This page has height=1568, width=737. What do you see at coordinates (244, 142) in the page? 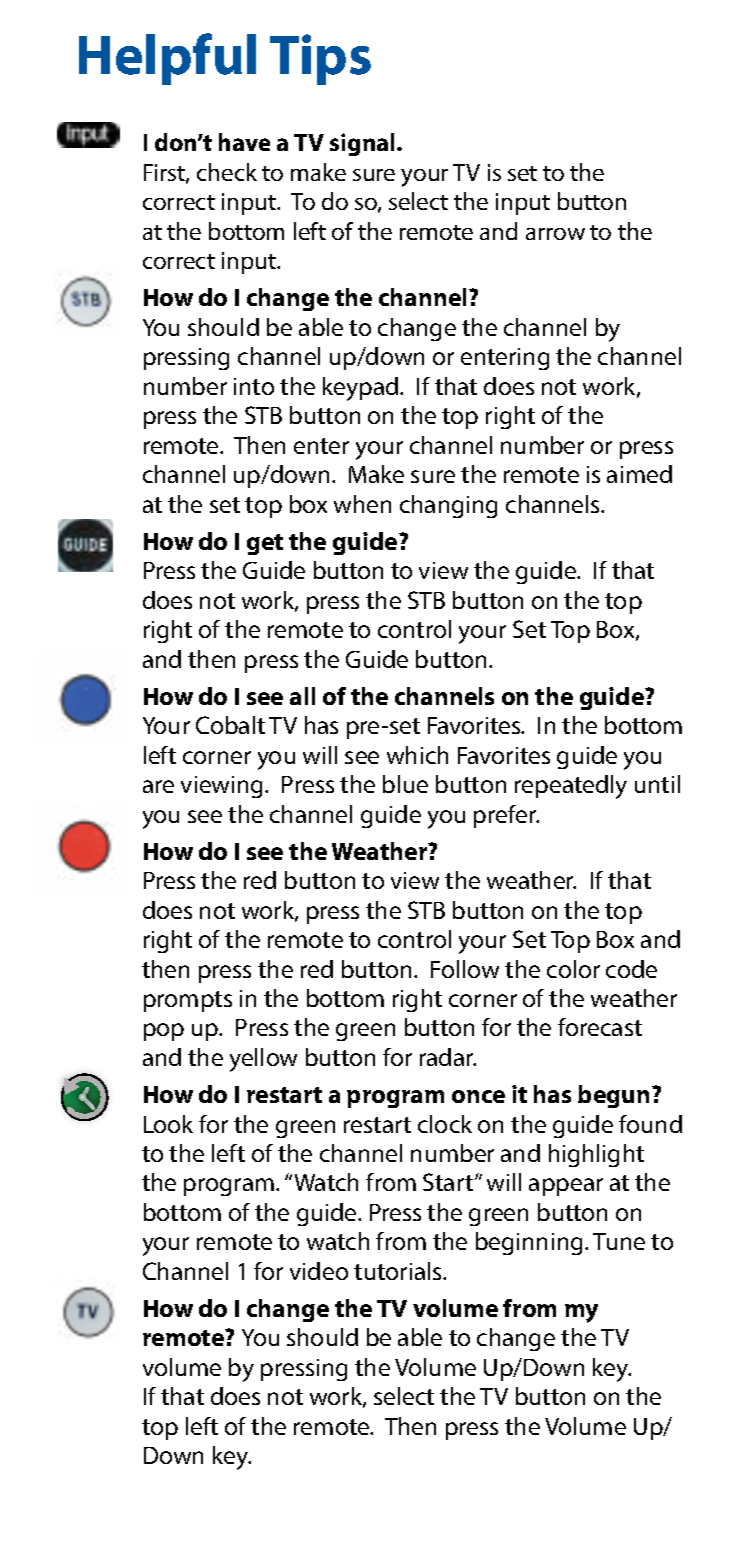
I see `have` at bounding box center [244, 142].
